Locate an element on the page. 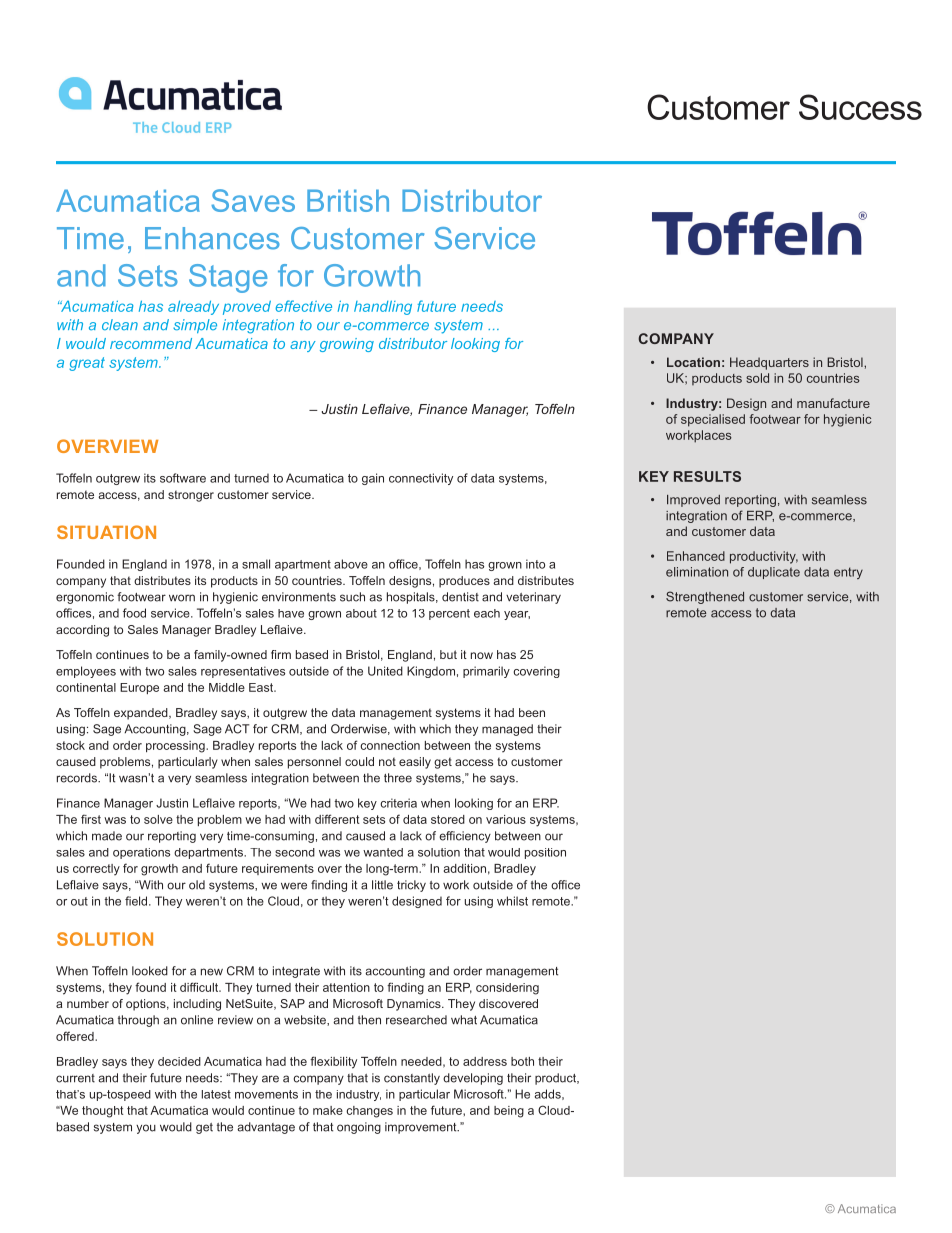 This document has height=1233, width=952. developing is located at coordinates (473, 1079).
